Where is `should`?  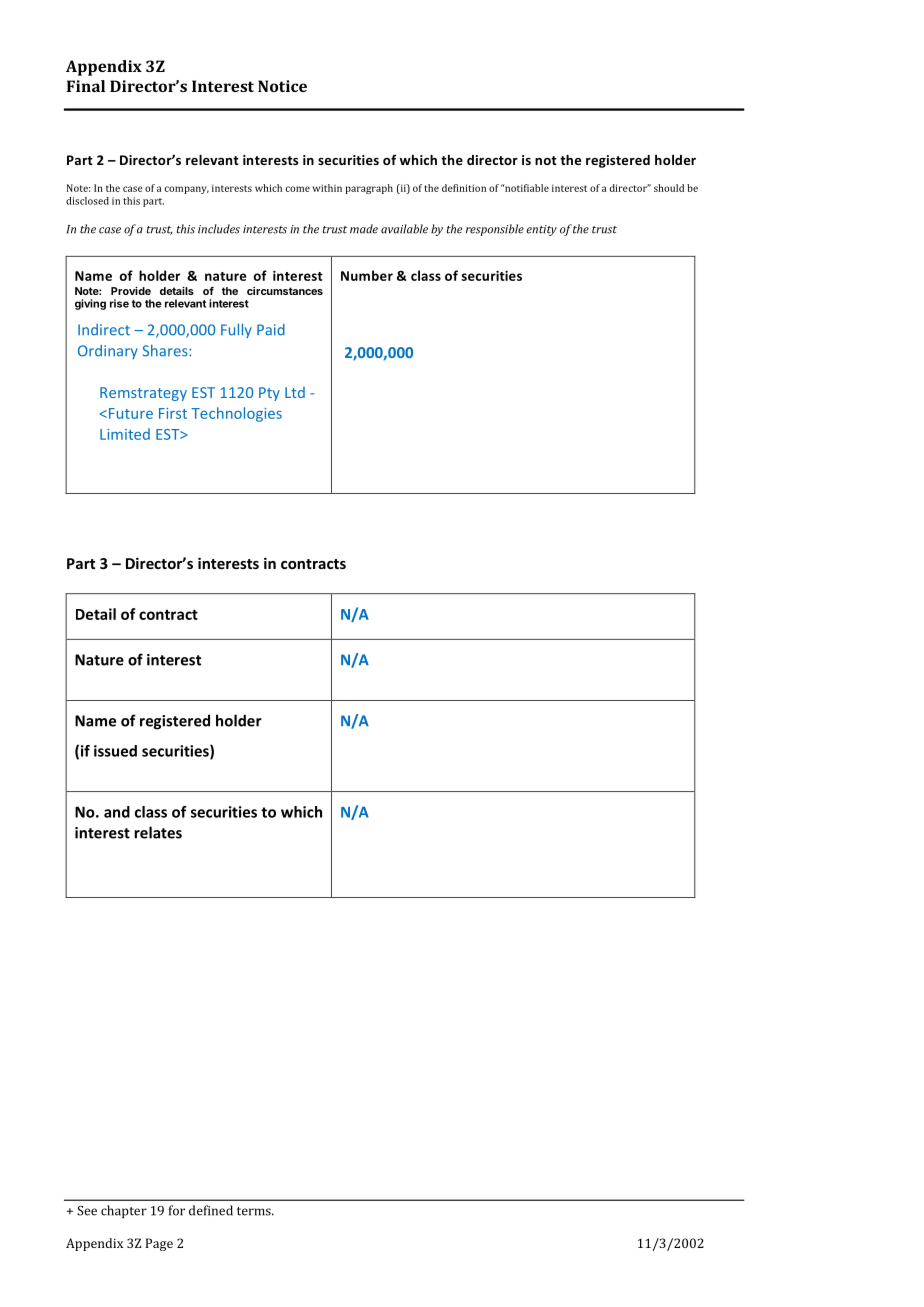
should is located at coordinates (669, 188).
